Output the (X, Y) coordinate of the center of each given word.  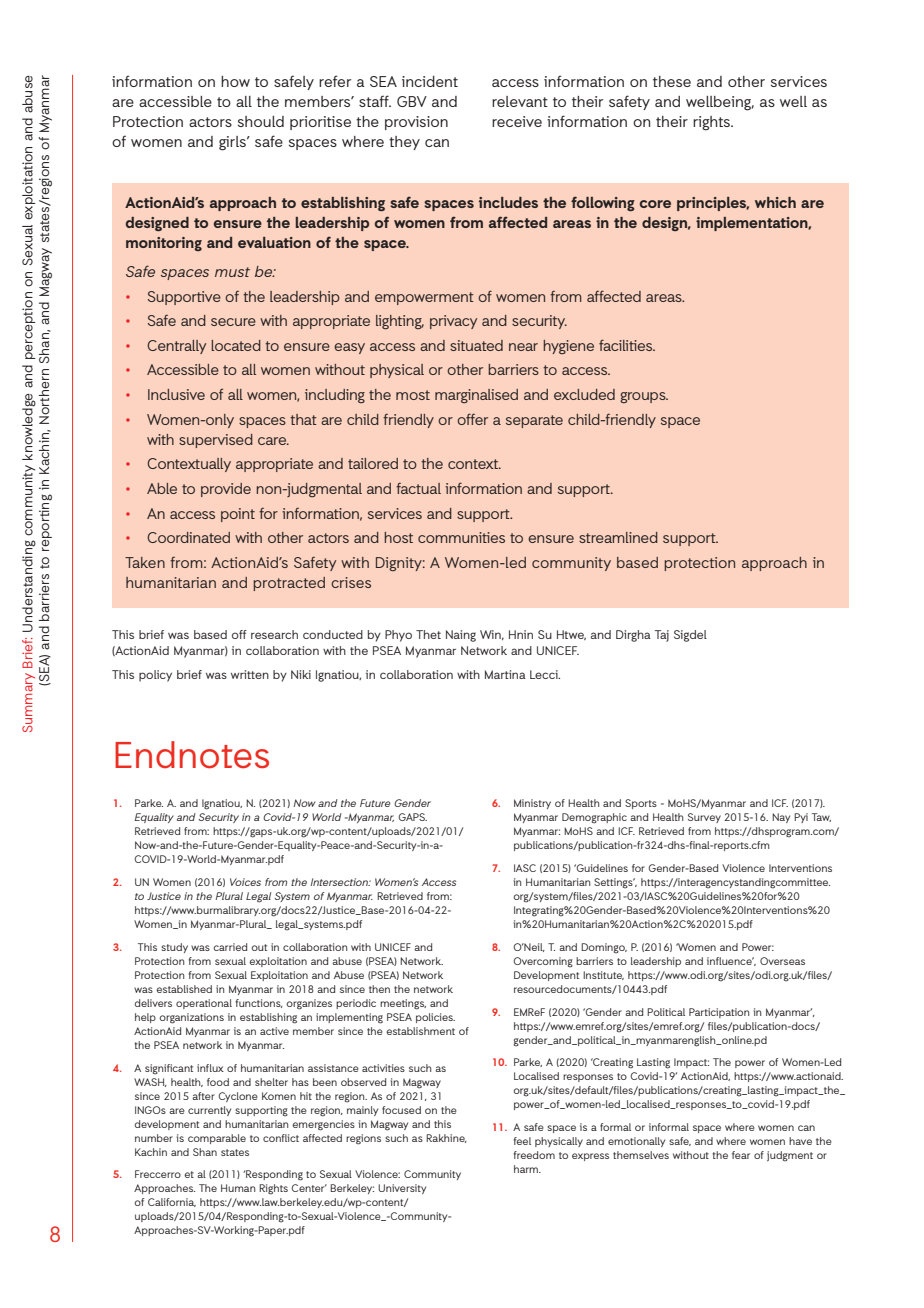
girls (233, 143)
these (672, 81)
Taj (662, 636)
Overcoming (543, 962)
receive (517, 121)
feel (522, 1141)
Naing (461, 636)
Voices (245, 882)
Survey (704, 818)
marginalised (476, 396)
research (274, 634)
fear (741, 1155)
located (236, 345)
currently (209, 1111)
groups (644, 397)
